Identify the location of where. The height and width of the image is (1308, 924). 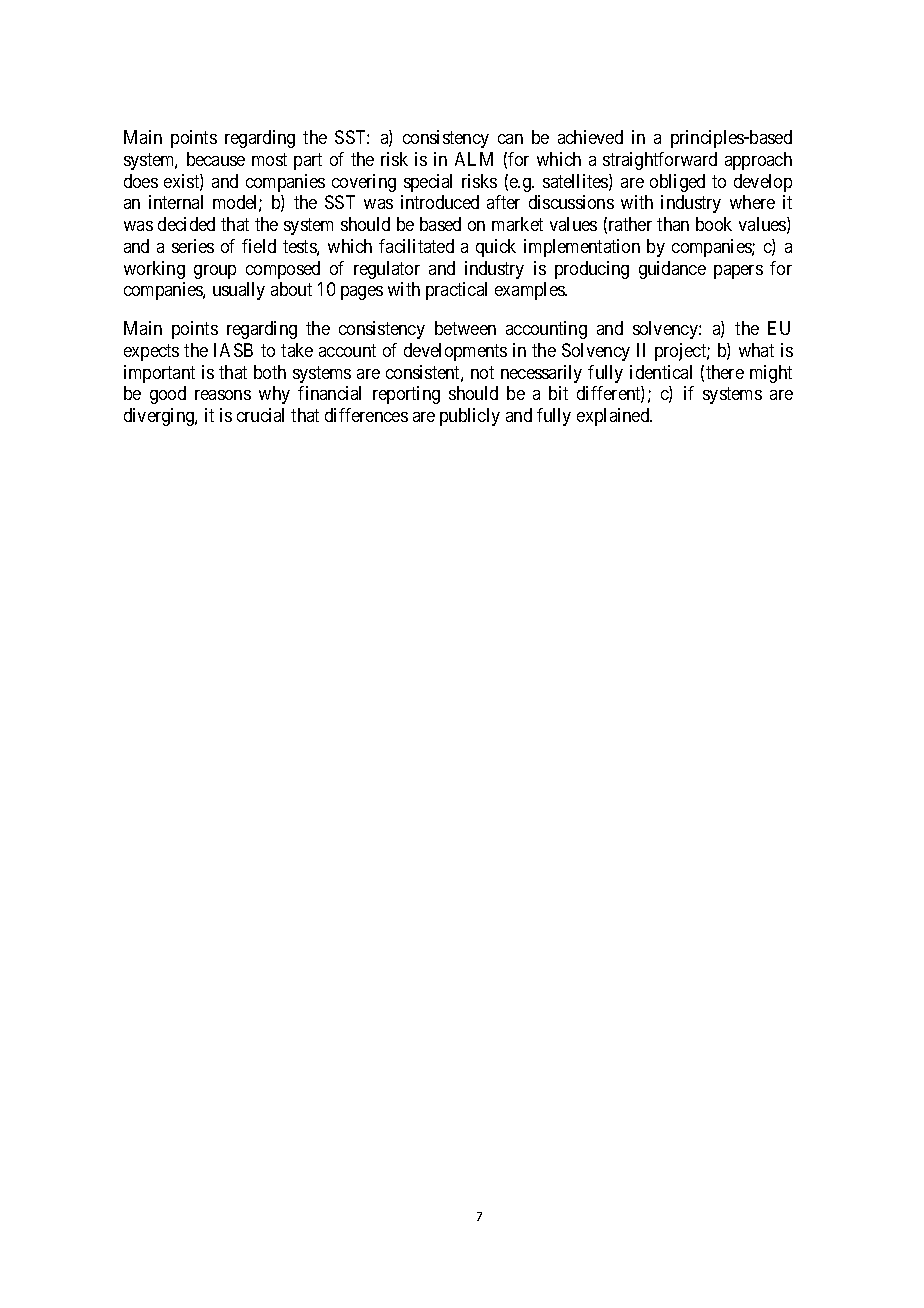
(752, 202).
